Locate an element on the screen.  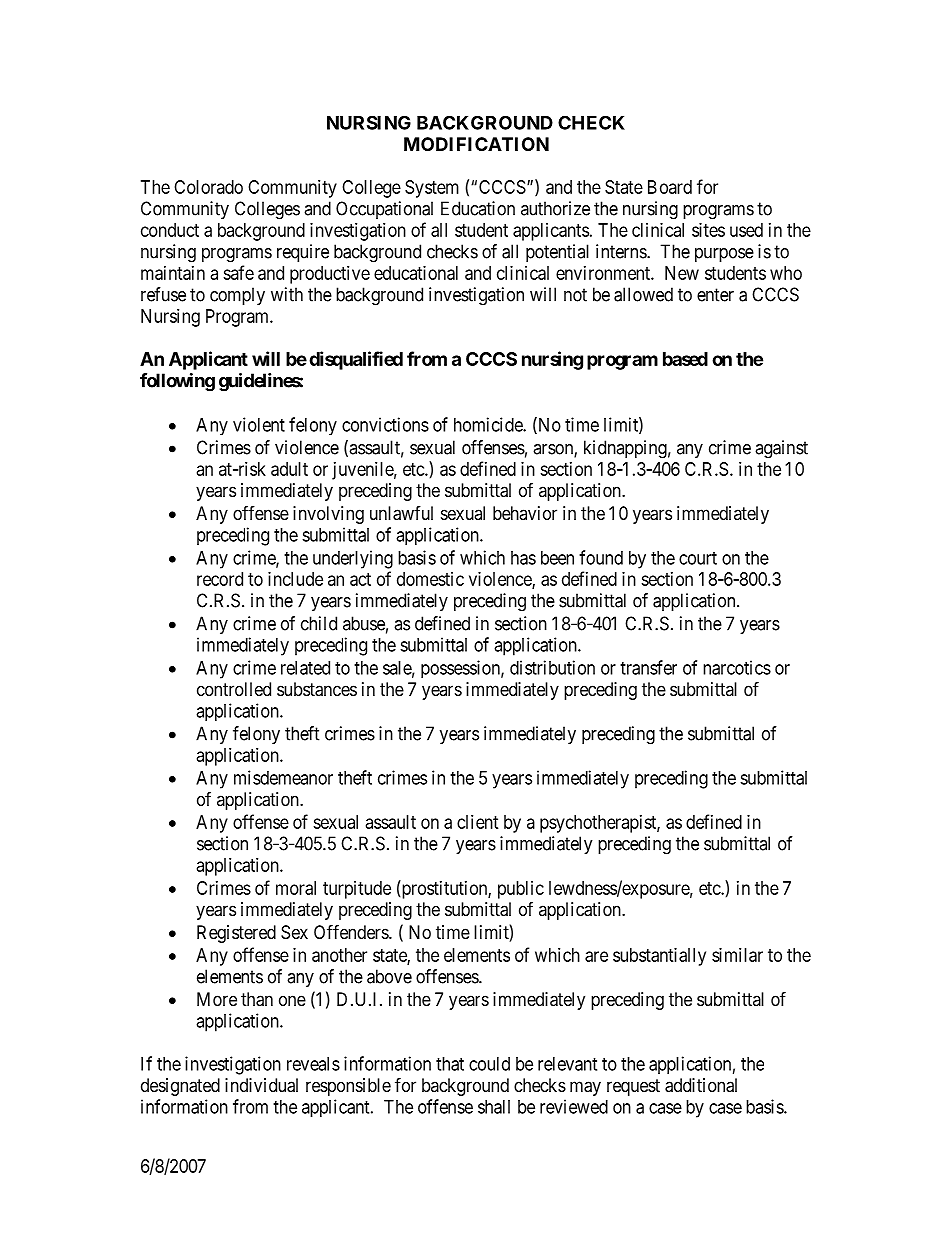
could is located at coordinates (489, 1064).
